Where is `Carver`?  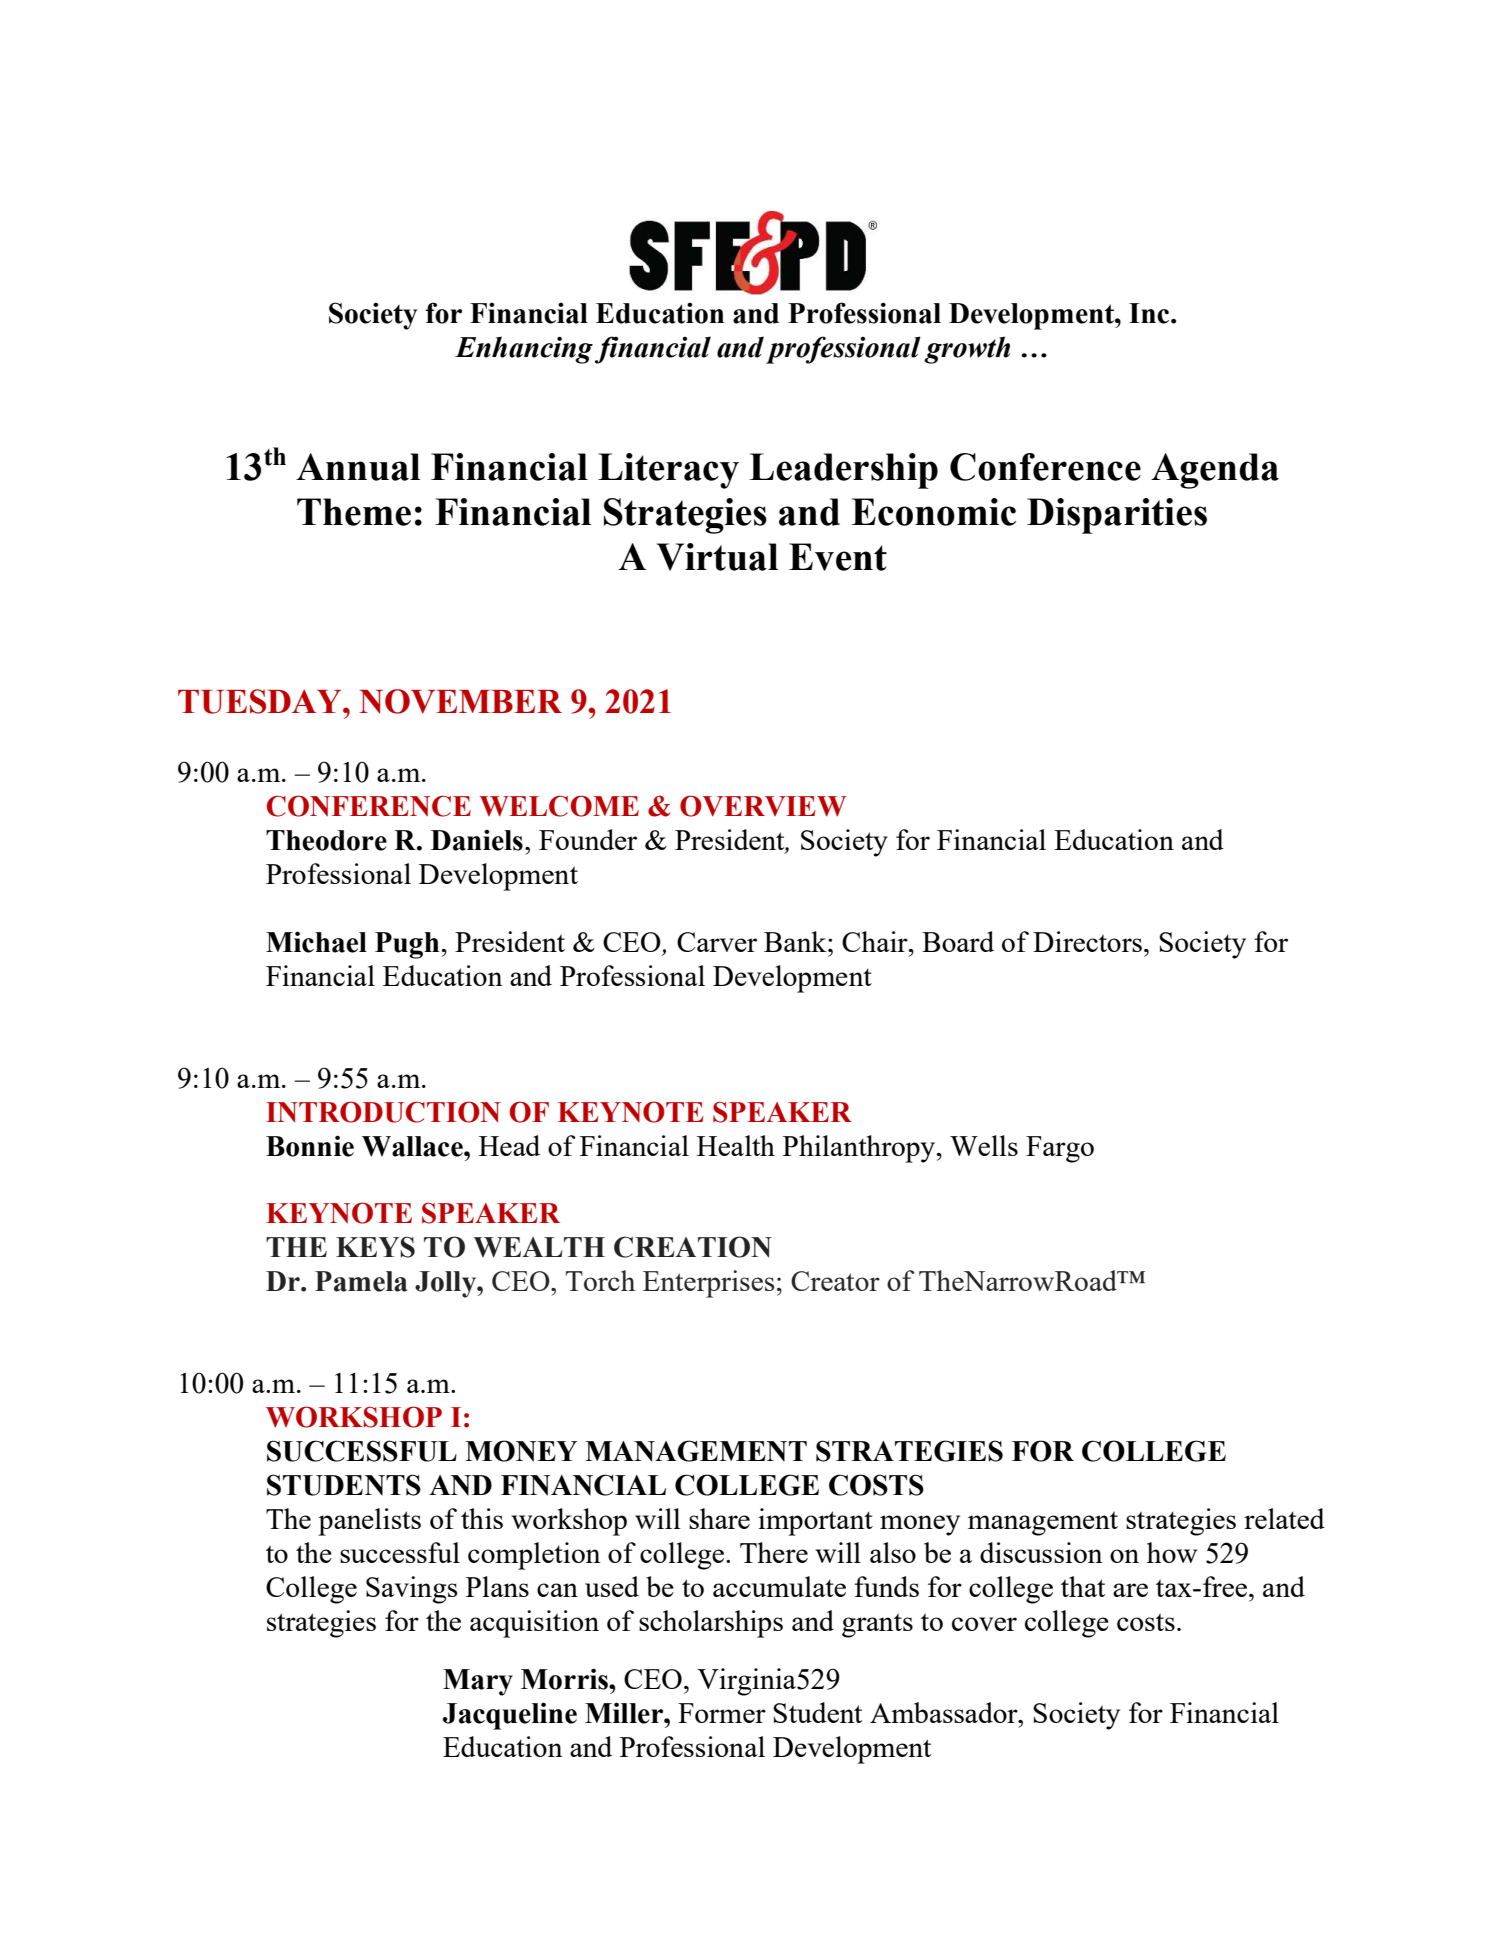 Carver is located at coordinates (717, 942).
